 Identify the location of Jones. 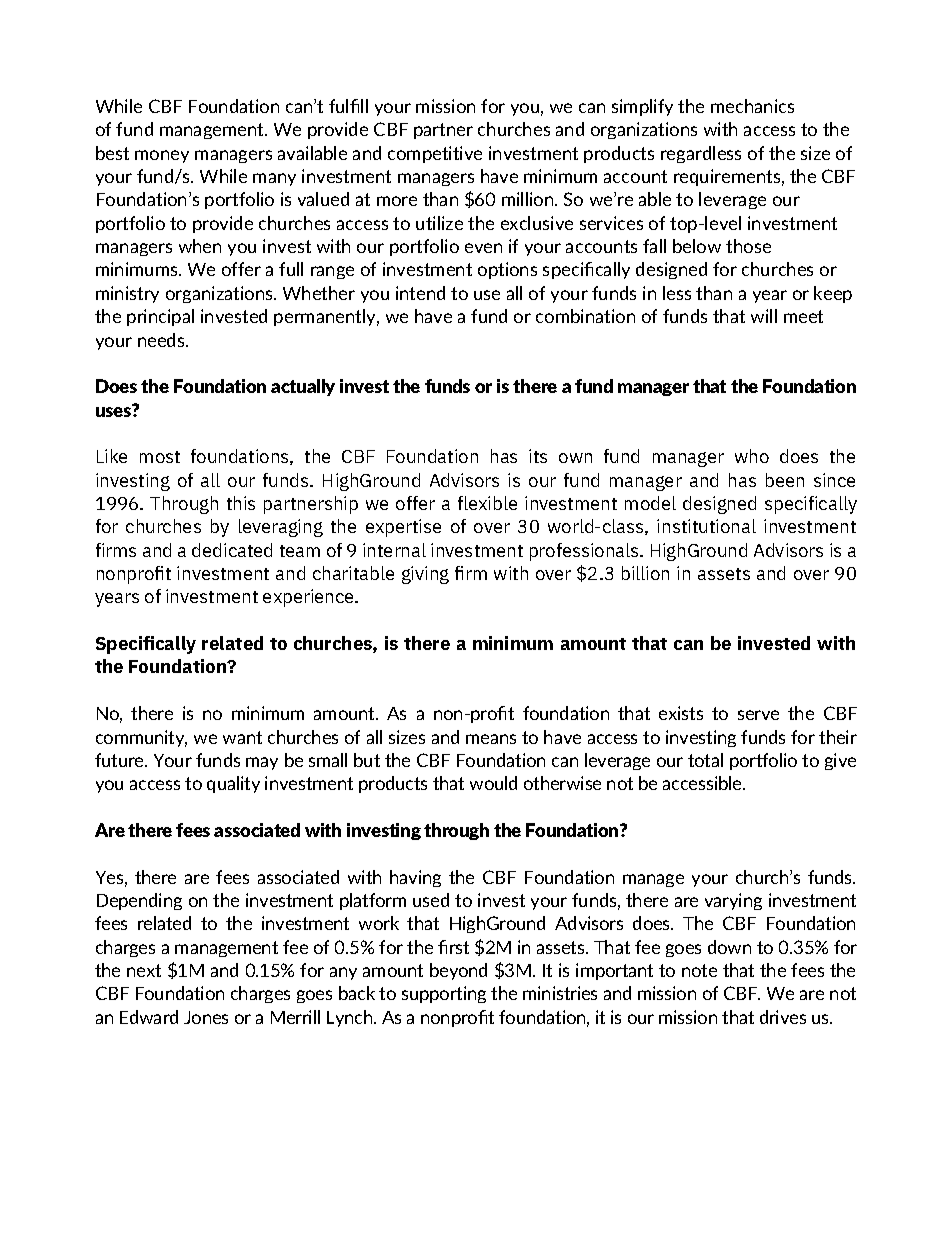
(206, 1017).
